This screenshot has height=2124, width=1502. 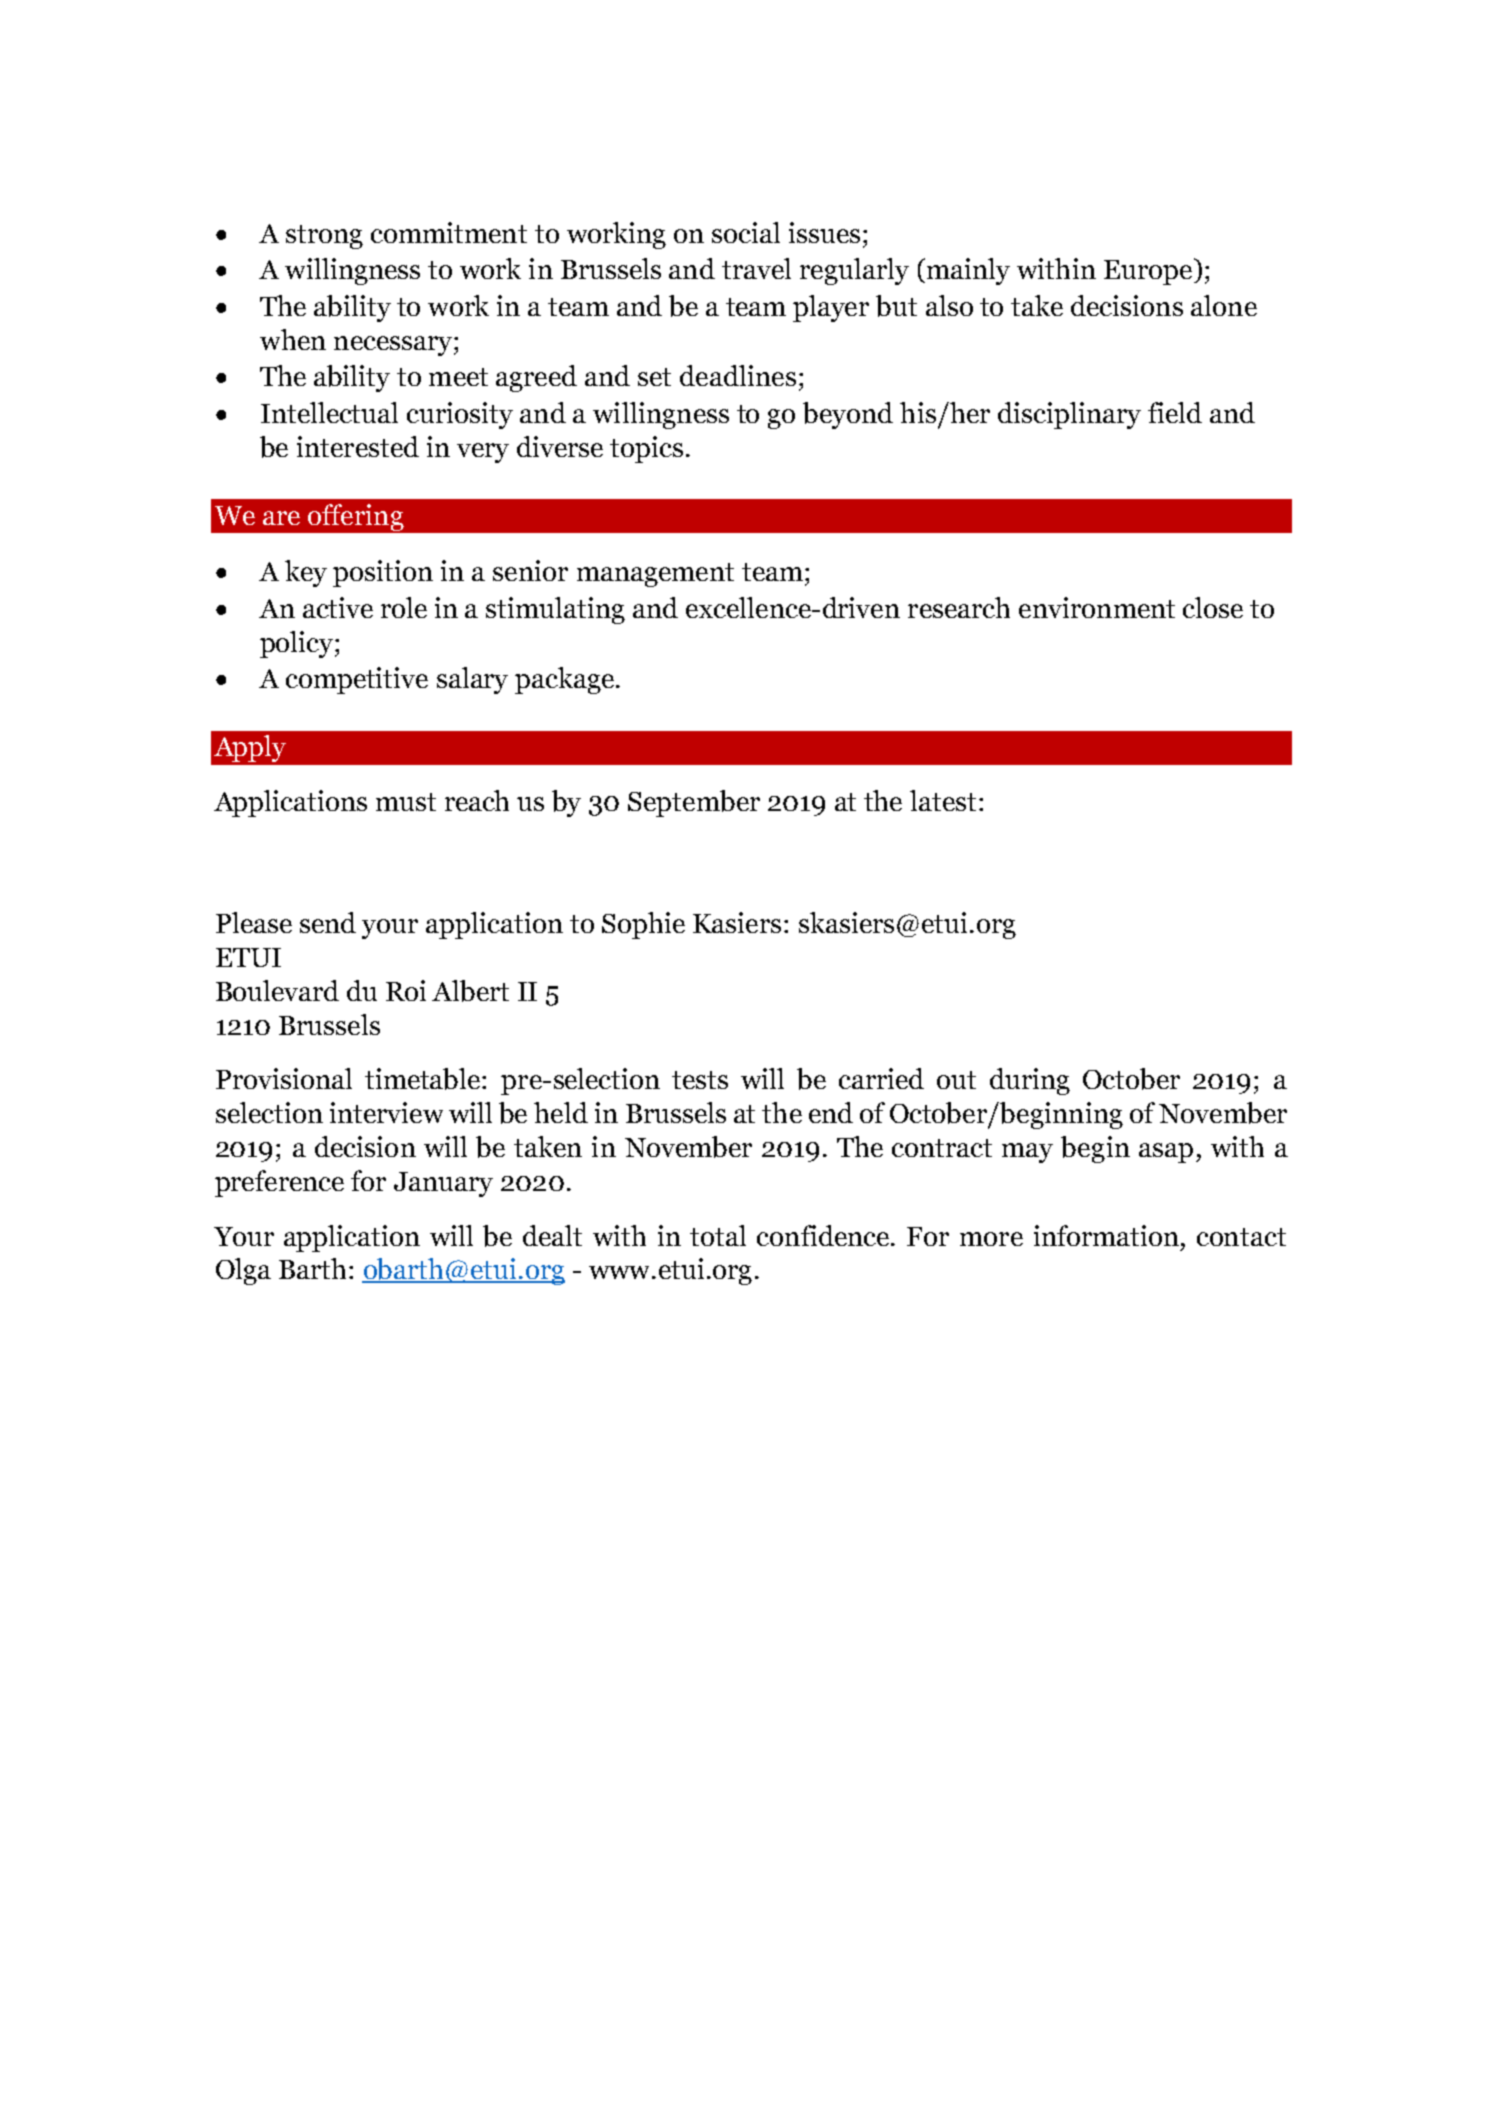 I want to click on Olga, so click(x=243, y=1271).
